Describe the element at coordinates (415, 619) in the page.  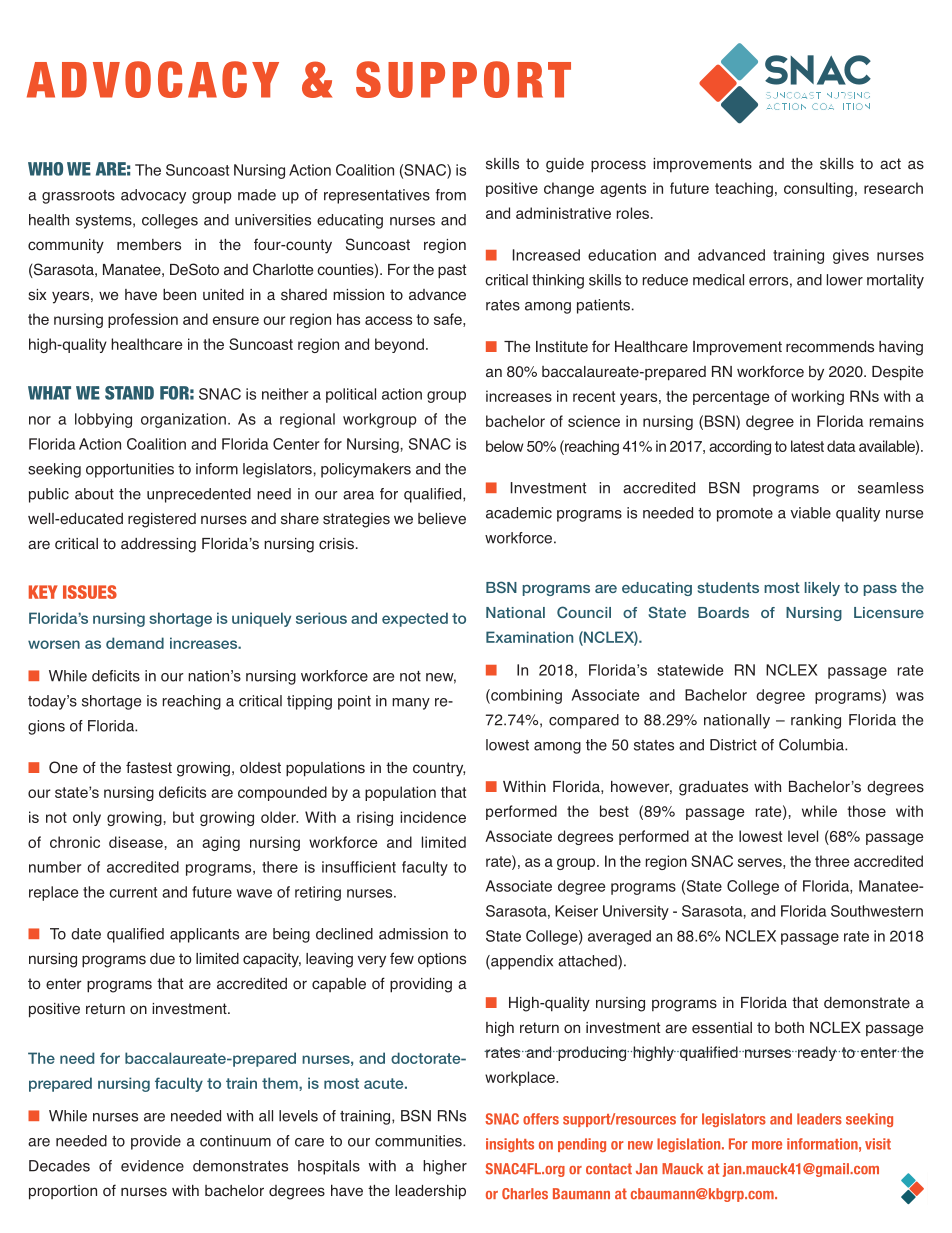
I see `expected` at that location.
